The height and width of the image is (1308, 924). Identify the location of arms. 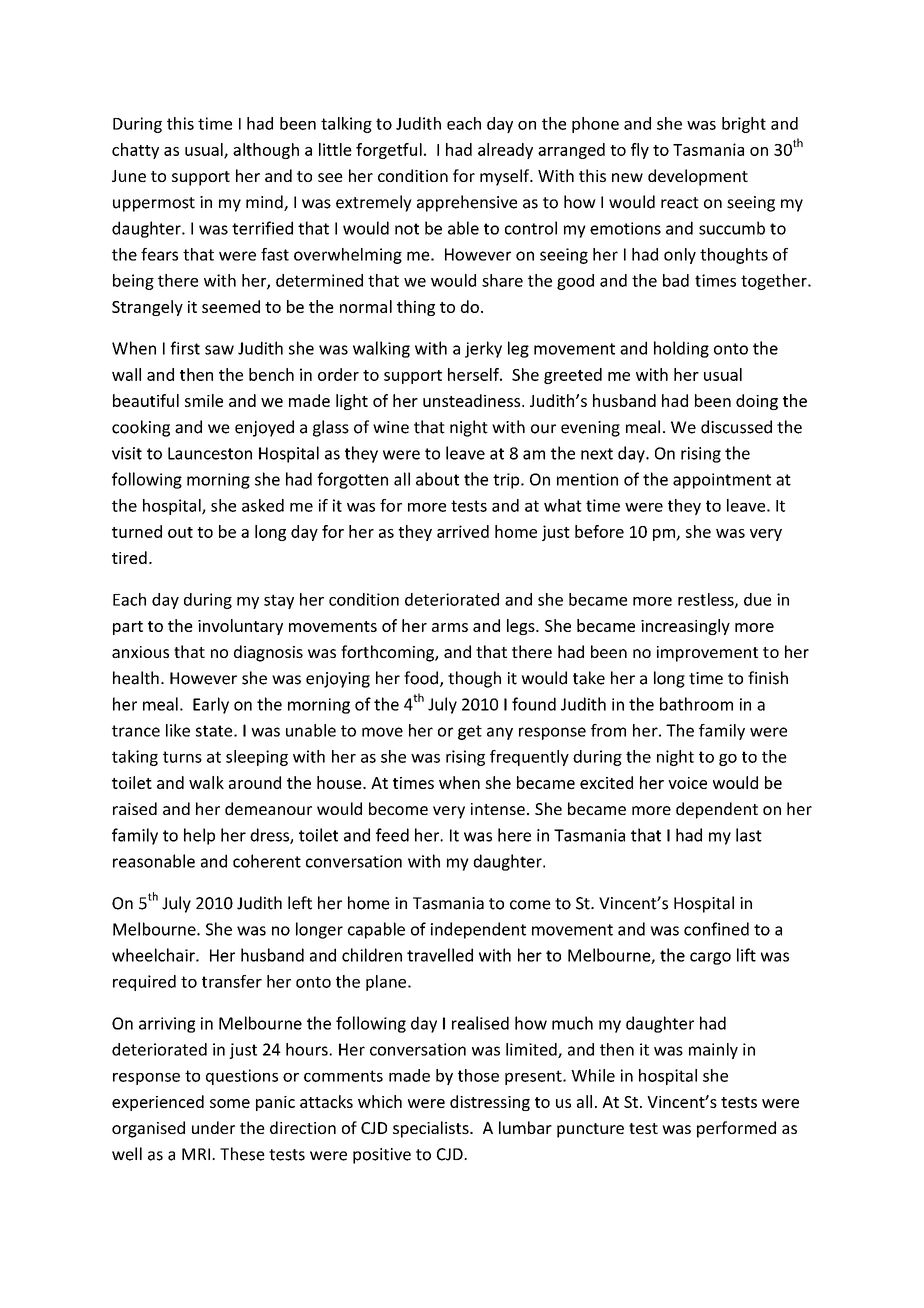
(450, 627).
